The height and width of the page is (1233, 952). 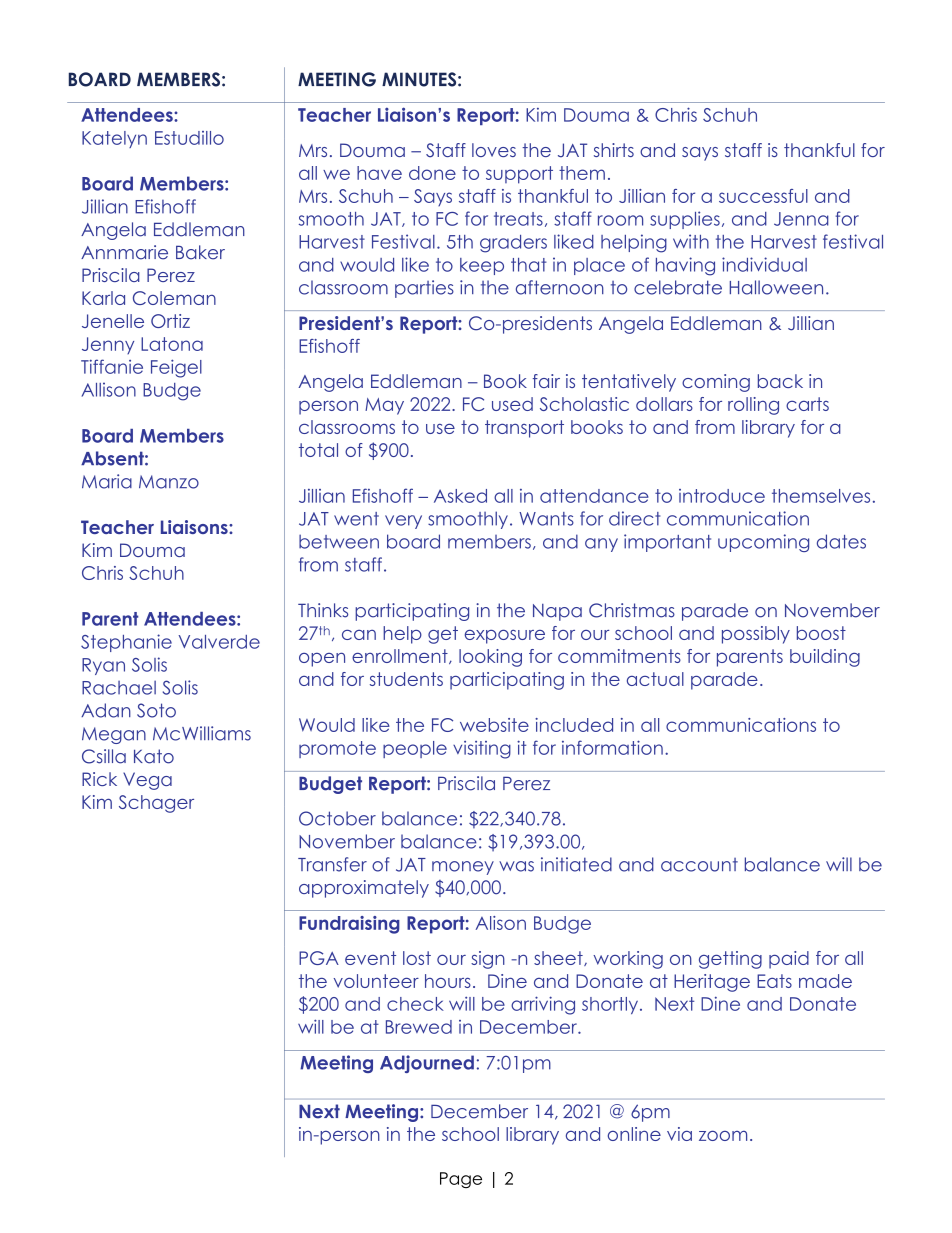 I want to click on Asked, so click(x=460, y=496).
